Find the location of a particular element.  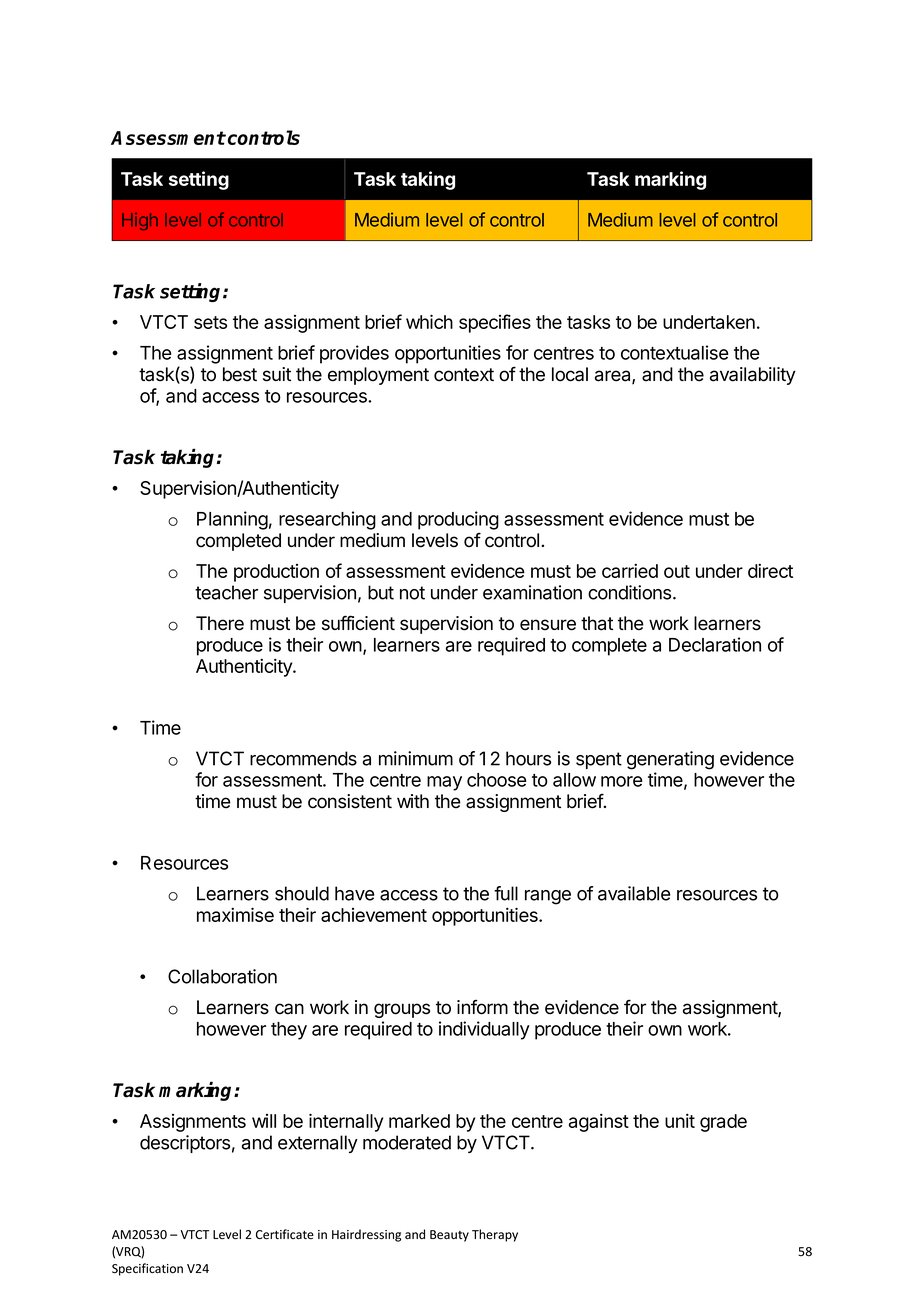

availability is located at coordinates (753, 376).
